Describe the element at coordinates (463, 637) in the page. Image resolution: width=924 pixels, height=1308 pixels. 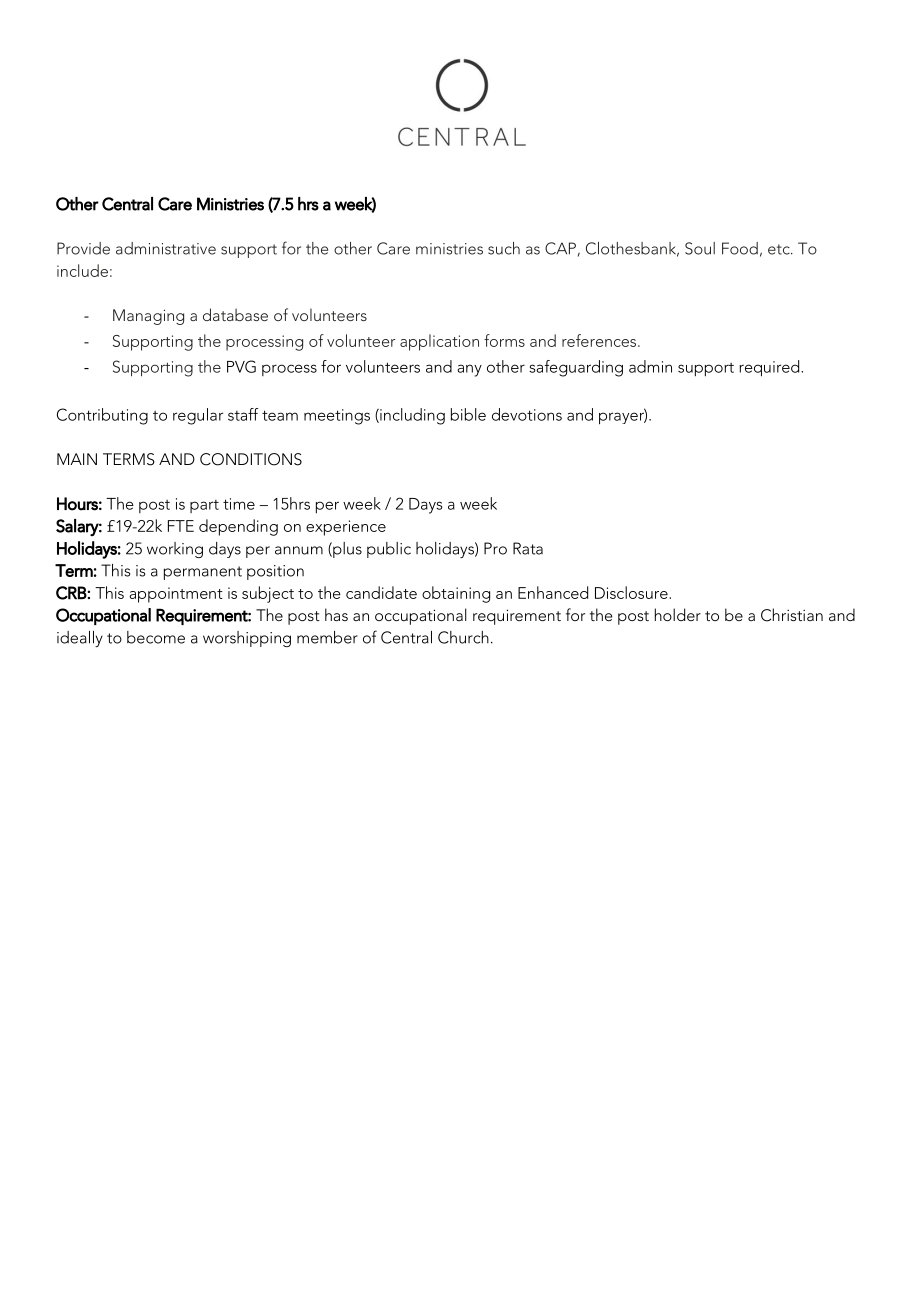
I see `Church` at that location.
